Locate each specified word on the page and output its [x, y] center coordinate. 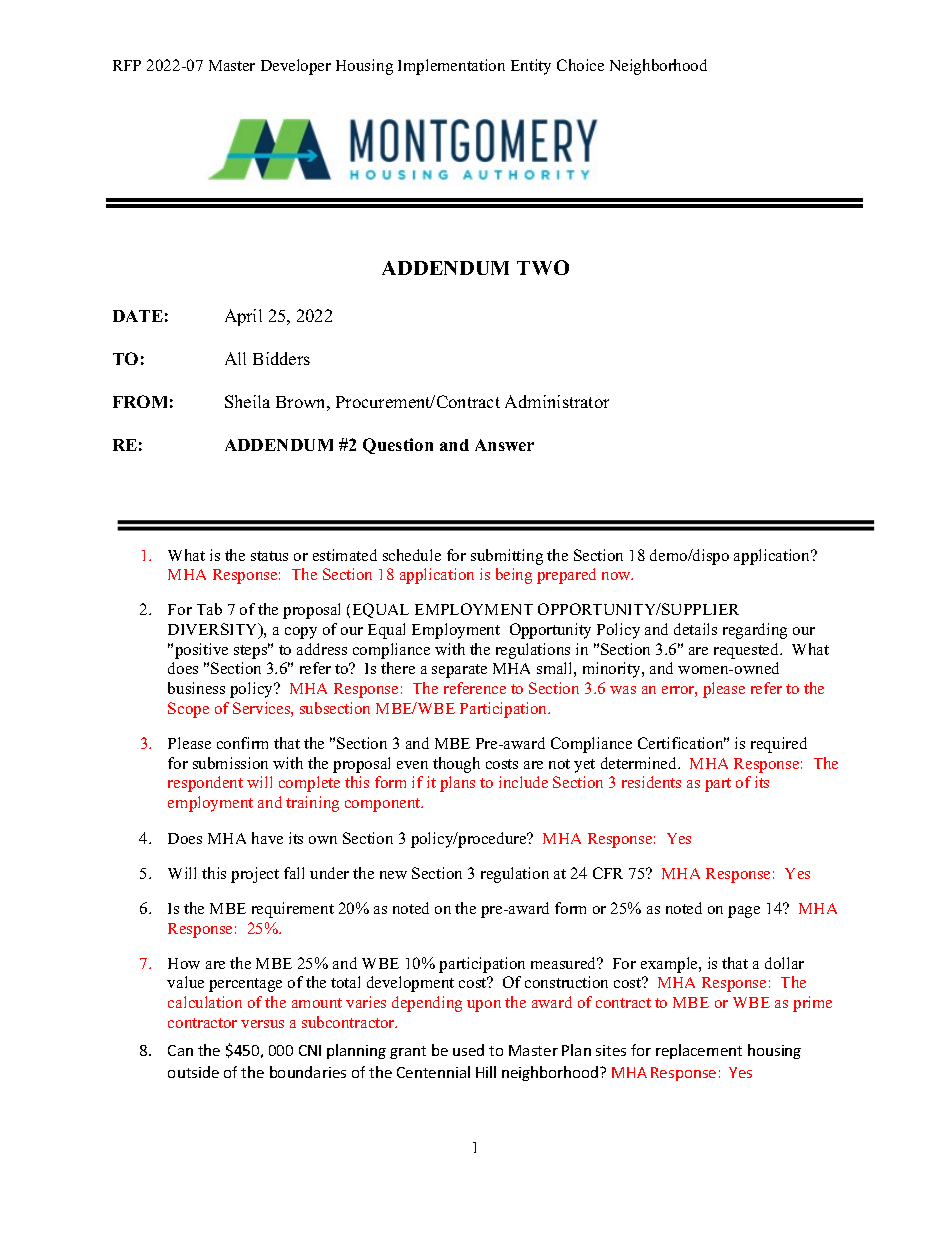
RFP [127, 65]
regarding [755, 631]
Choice [580, 65]
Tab [209, 609]
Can [180, 1050]
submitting [507, 557]
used [468, 1050]
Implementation [451, 67]
